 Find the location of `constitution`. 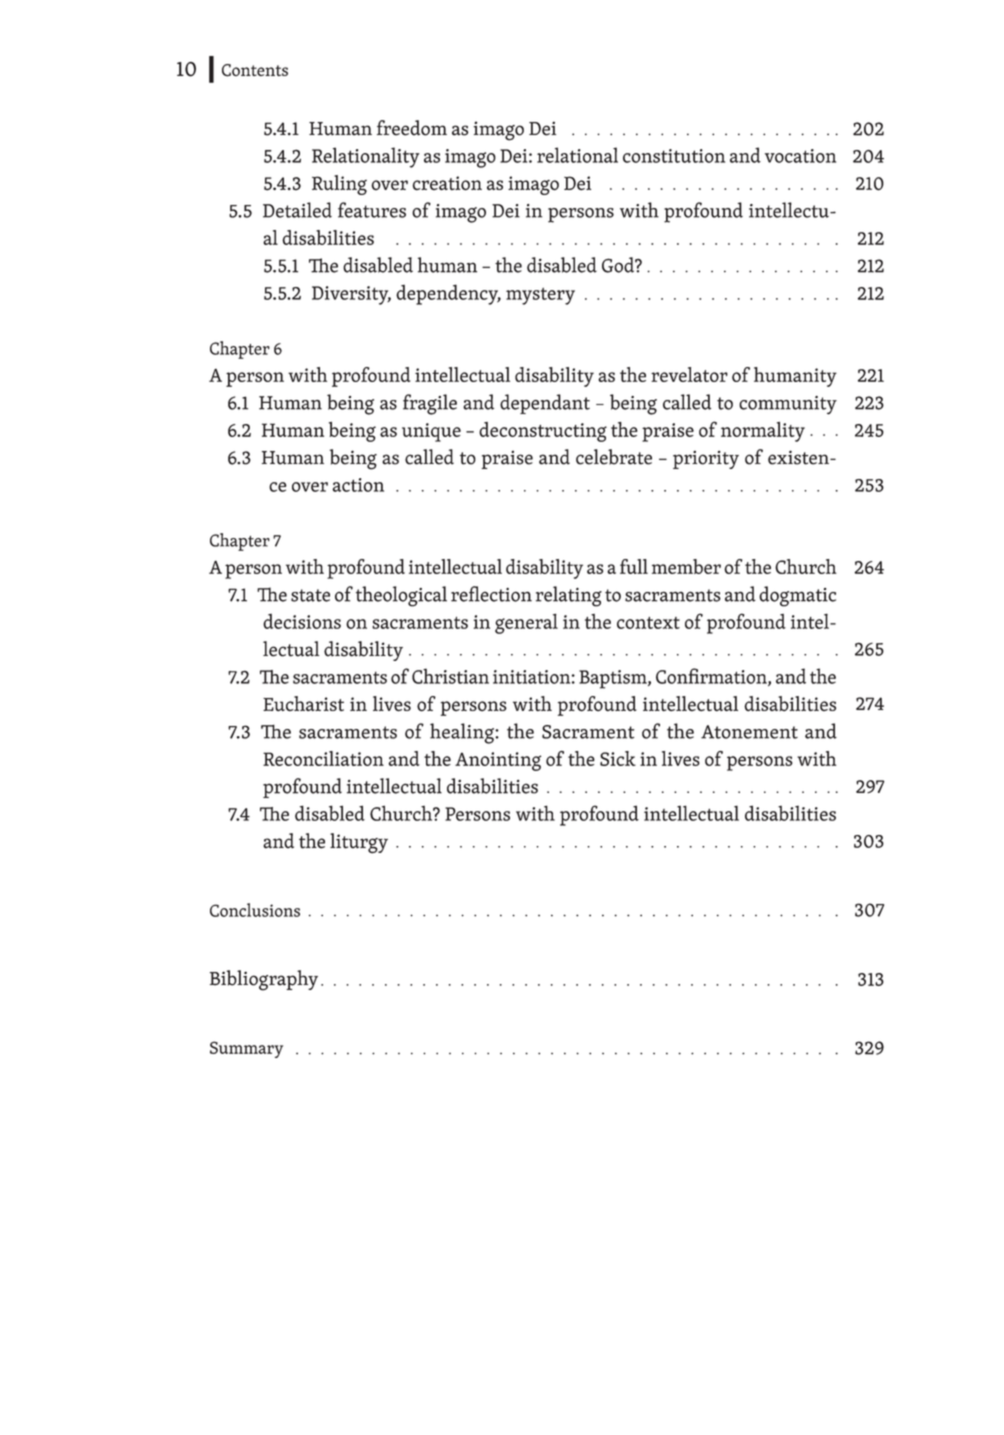

constitution is located at coordinates (674, 156).
